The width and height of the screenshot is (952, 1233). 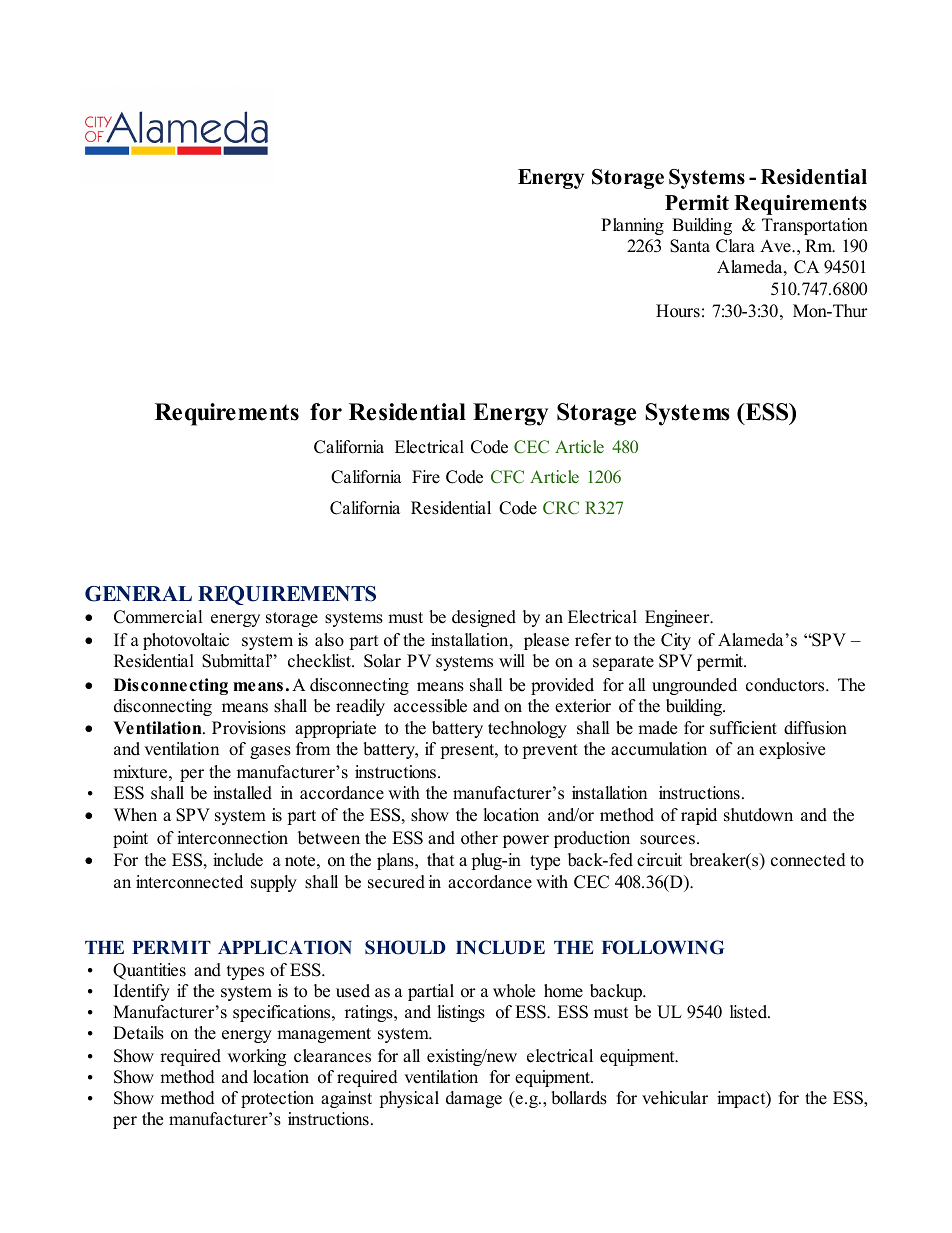 I want to click on will, so click(x=512, y=660).
